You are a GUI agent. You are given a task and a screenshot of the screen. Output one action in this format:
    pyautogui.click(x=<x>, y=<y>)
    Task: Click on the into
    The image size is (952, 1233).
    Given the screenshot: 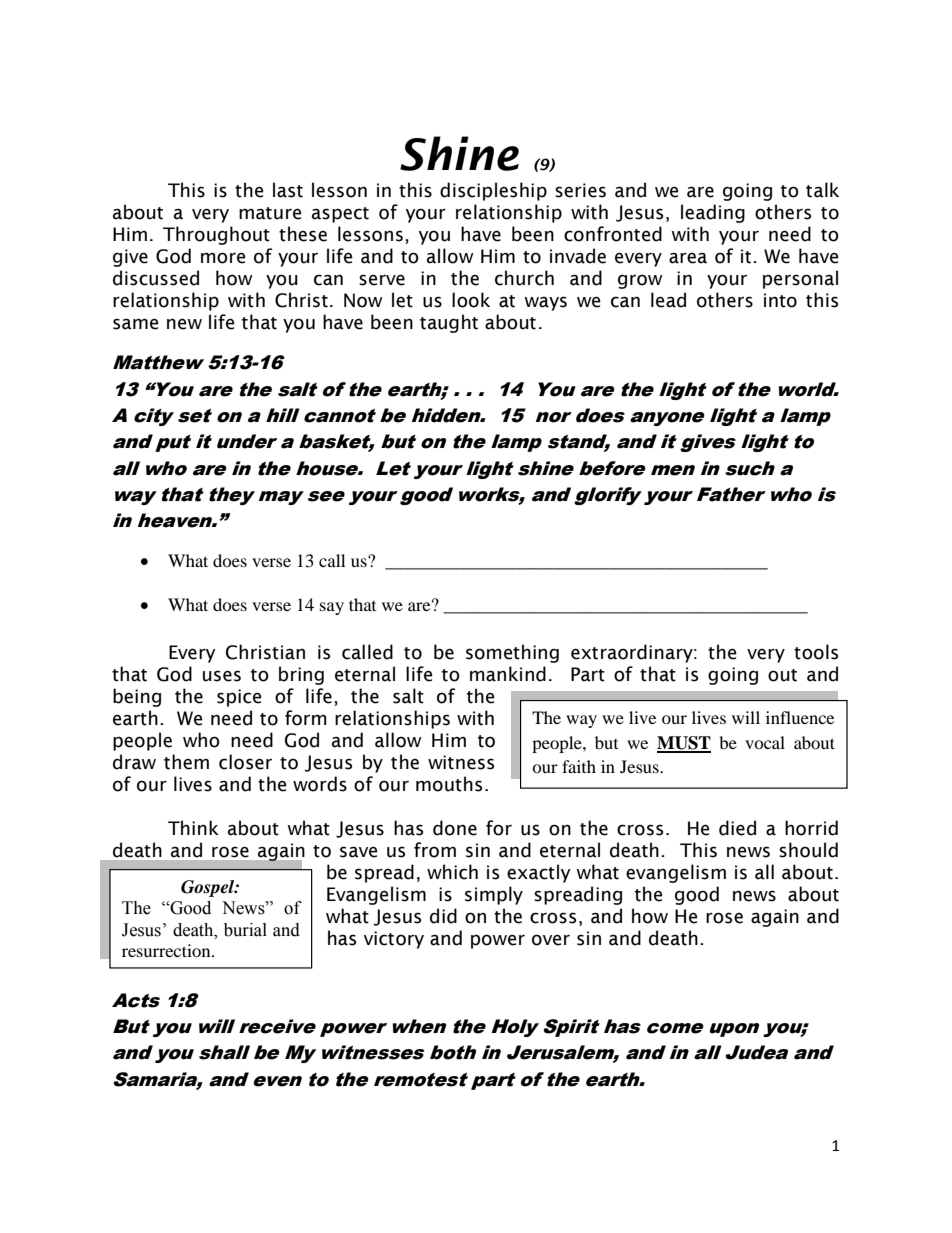 What is the action you would take?
    pyautogui.click(x=780, y=300)
